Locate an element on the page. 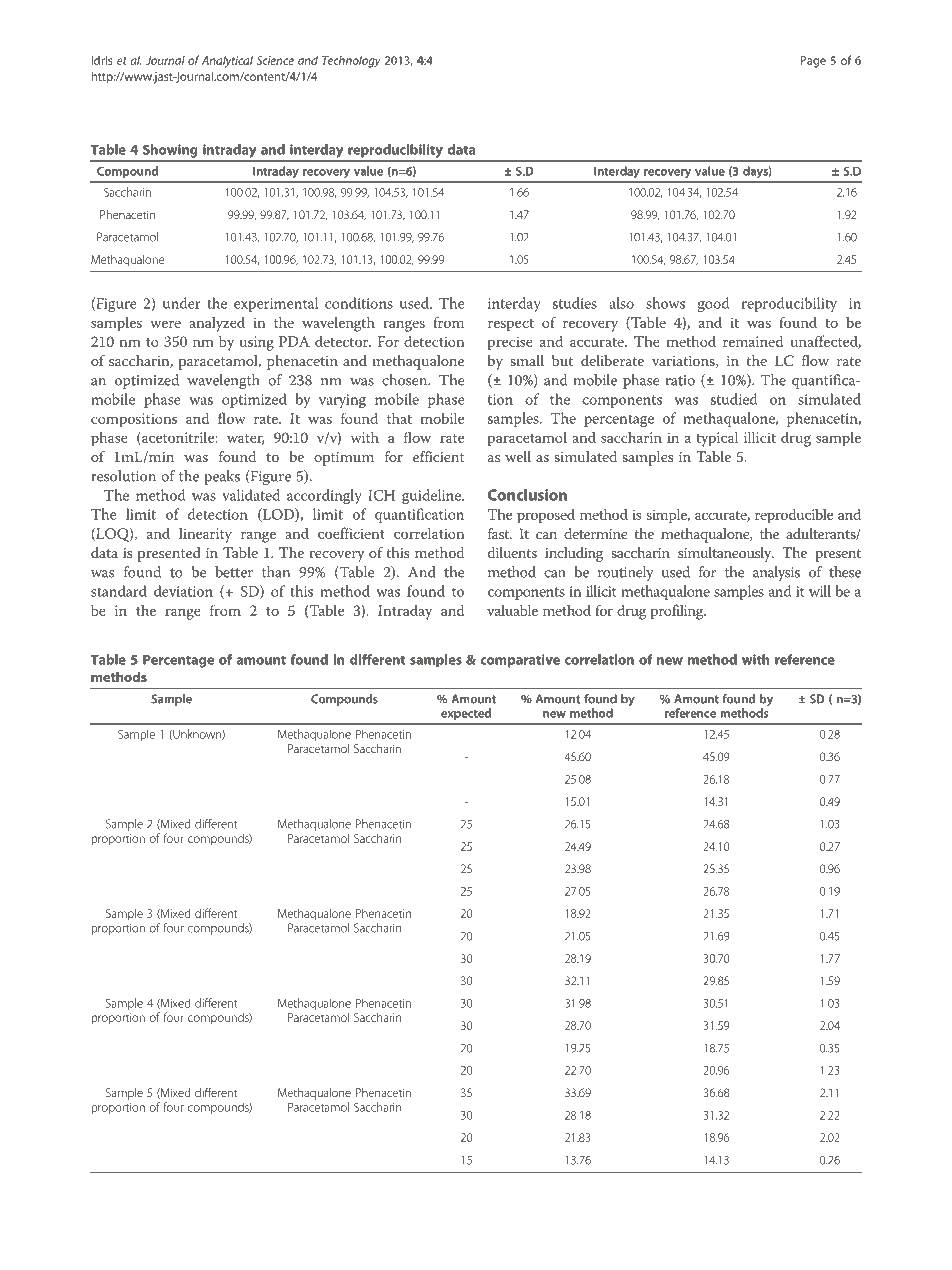 The height and width of the image is (1270, 952). Analytical is located at coordinates (227, 61).
